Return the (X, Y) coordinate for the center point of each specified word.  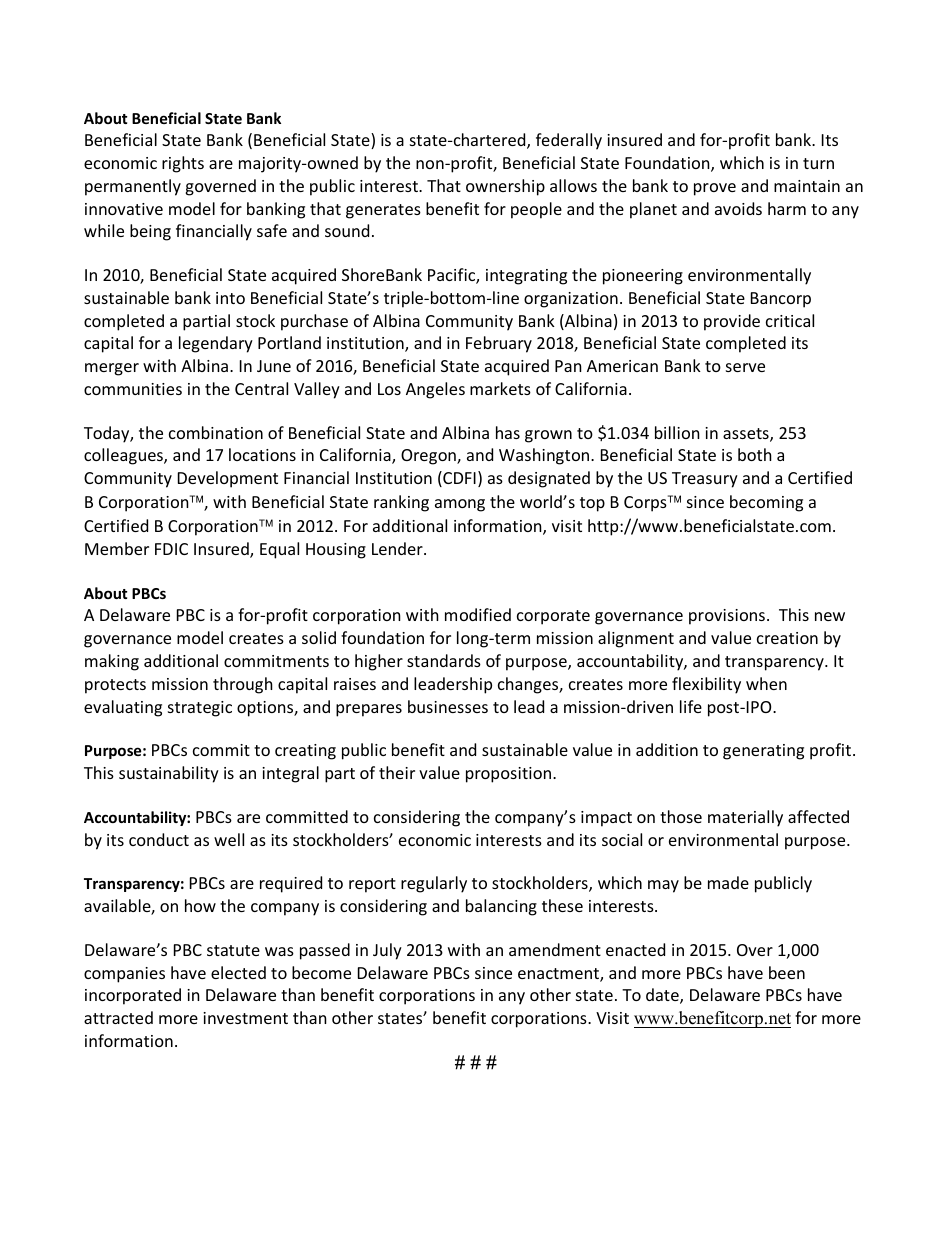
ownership (505, 187)
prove (715, 189)
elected (238, 972)
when (766, 683)
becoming (766, 503)
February (499, 344)
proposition (510, 775)
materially (745, 818)
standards (444, 660)
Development (228, 479)
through (243, 685)
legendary (216, 344)
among (460, 505)
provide (732, 322)
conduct (159, 839)
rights (183, 164)
